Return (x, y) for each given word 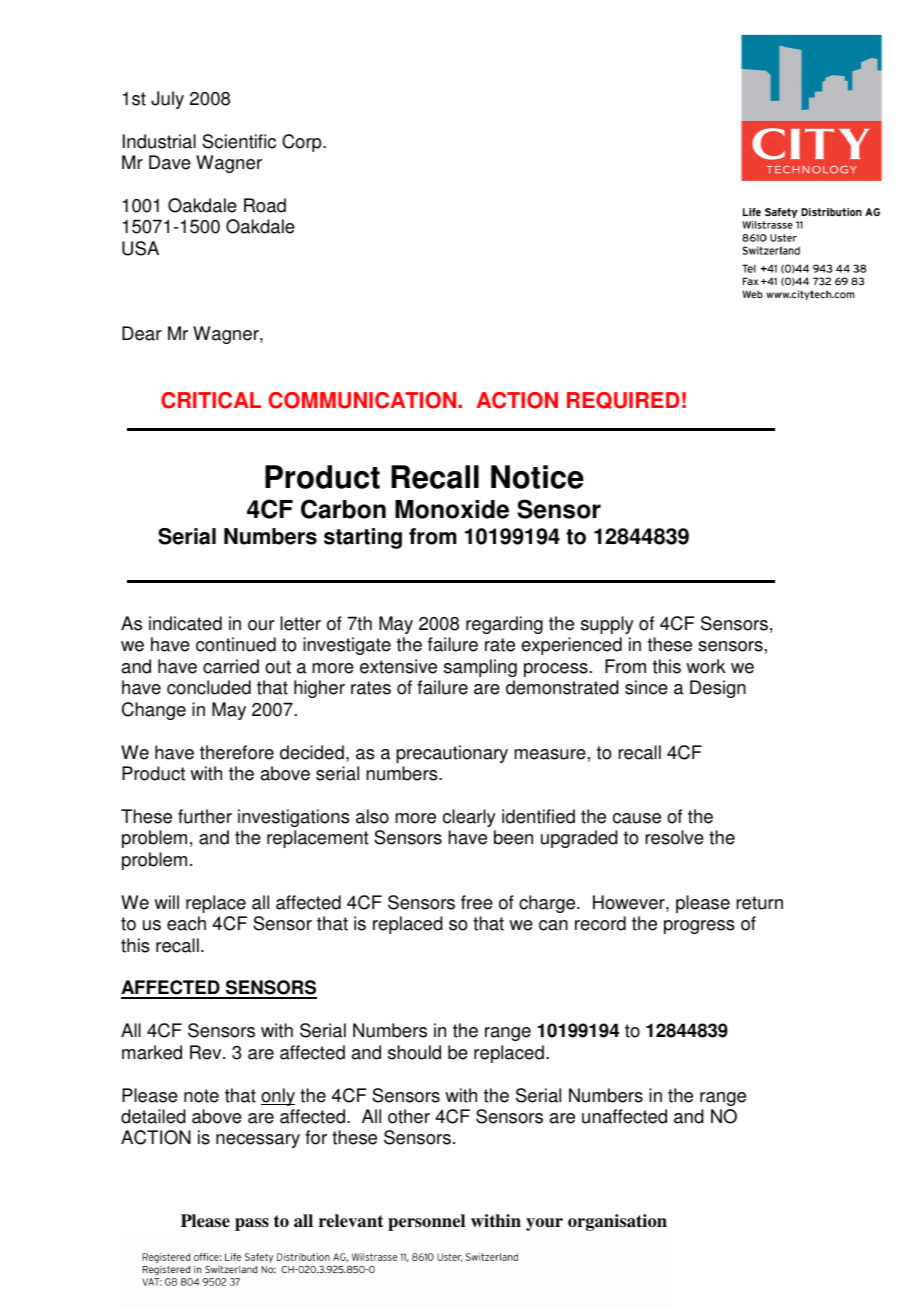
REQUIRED (623, 400)
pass (252, 1224)
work (706, 666)
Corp (303, 143)
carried (231, 666)
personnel (426, 1222)
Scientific (239, 141)
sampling (480, 668)
